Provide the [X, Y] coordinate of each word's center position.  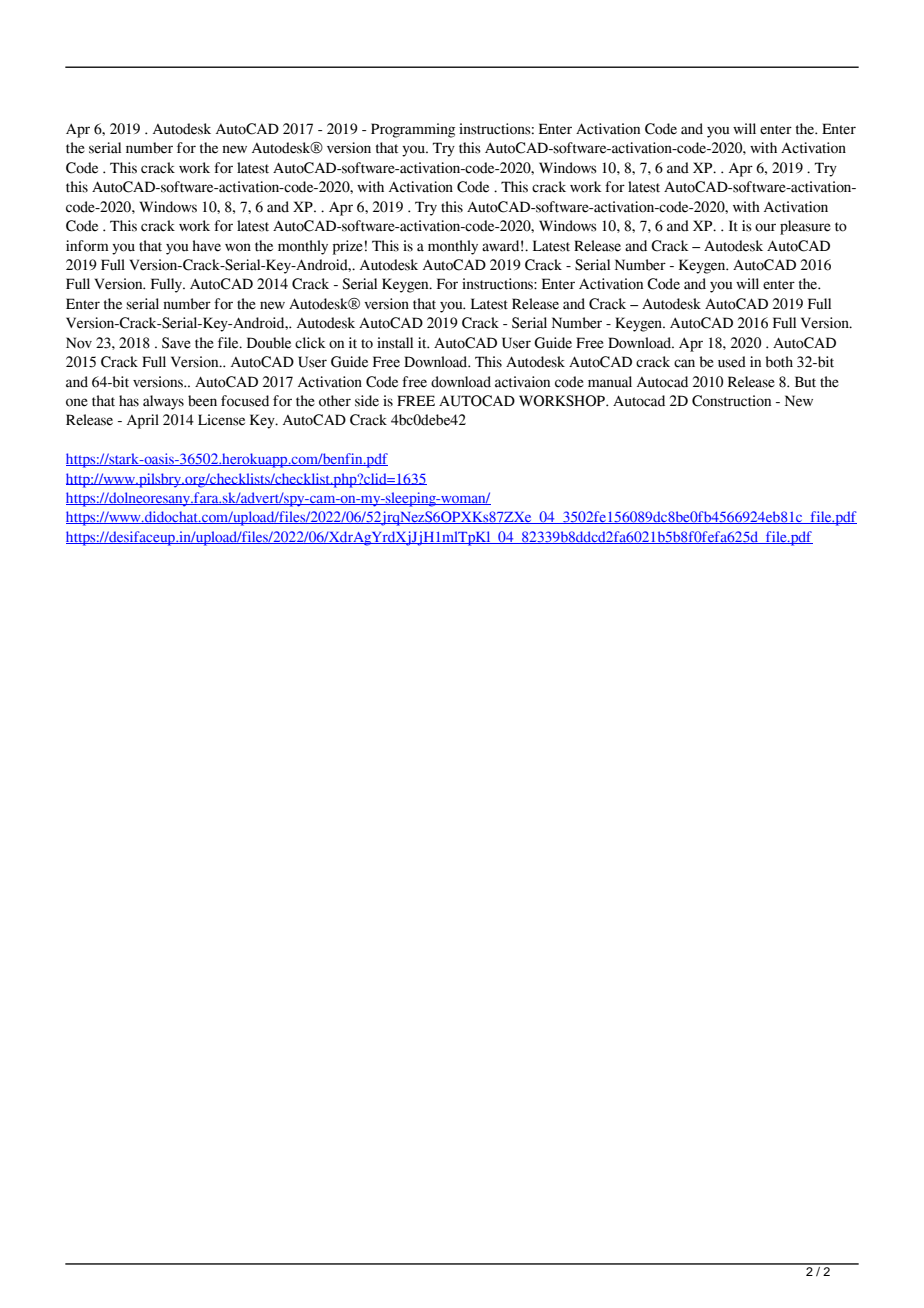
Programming [413, 130]
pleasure [805, 227]
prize [348, 247]
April [143, 421]
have [206, 246]
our [765, 227]
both [779, 362]
